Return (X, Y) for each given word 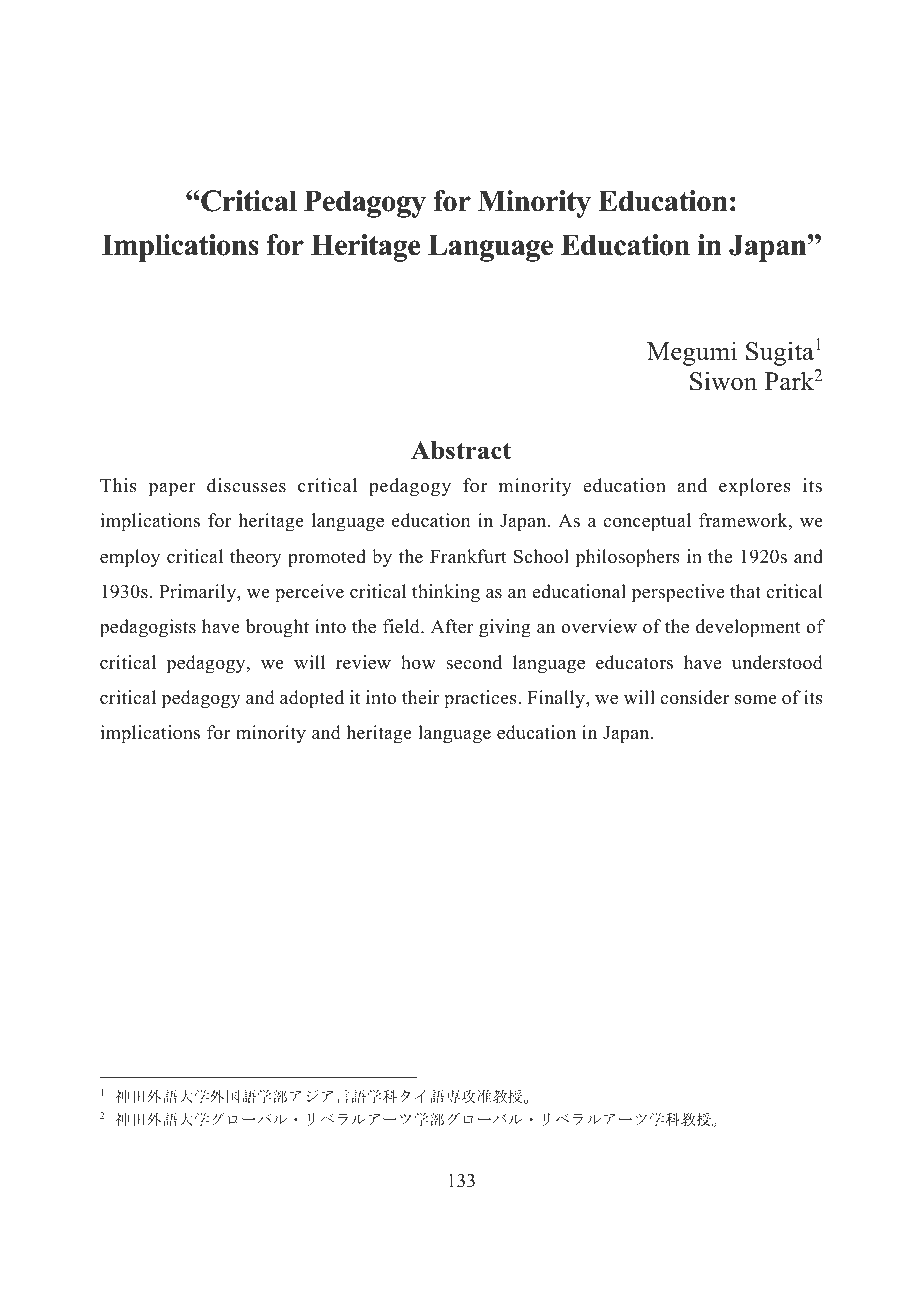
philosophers (628, 558)
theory (256, 558)
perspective (678, 593)
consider (694, 697)
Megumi (692, 353)
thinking (446, 593)
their (421, 697)
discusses (246, 485)
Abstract (461, 450)
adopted (312, 699)
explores (755, 487)
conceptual (647, 522)
